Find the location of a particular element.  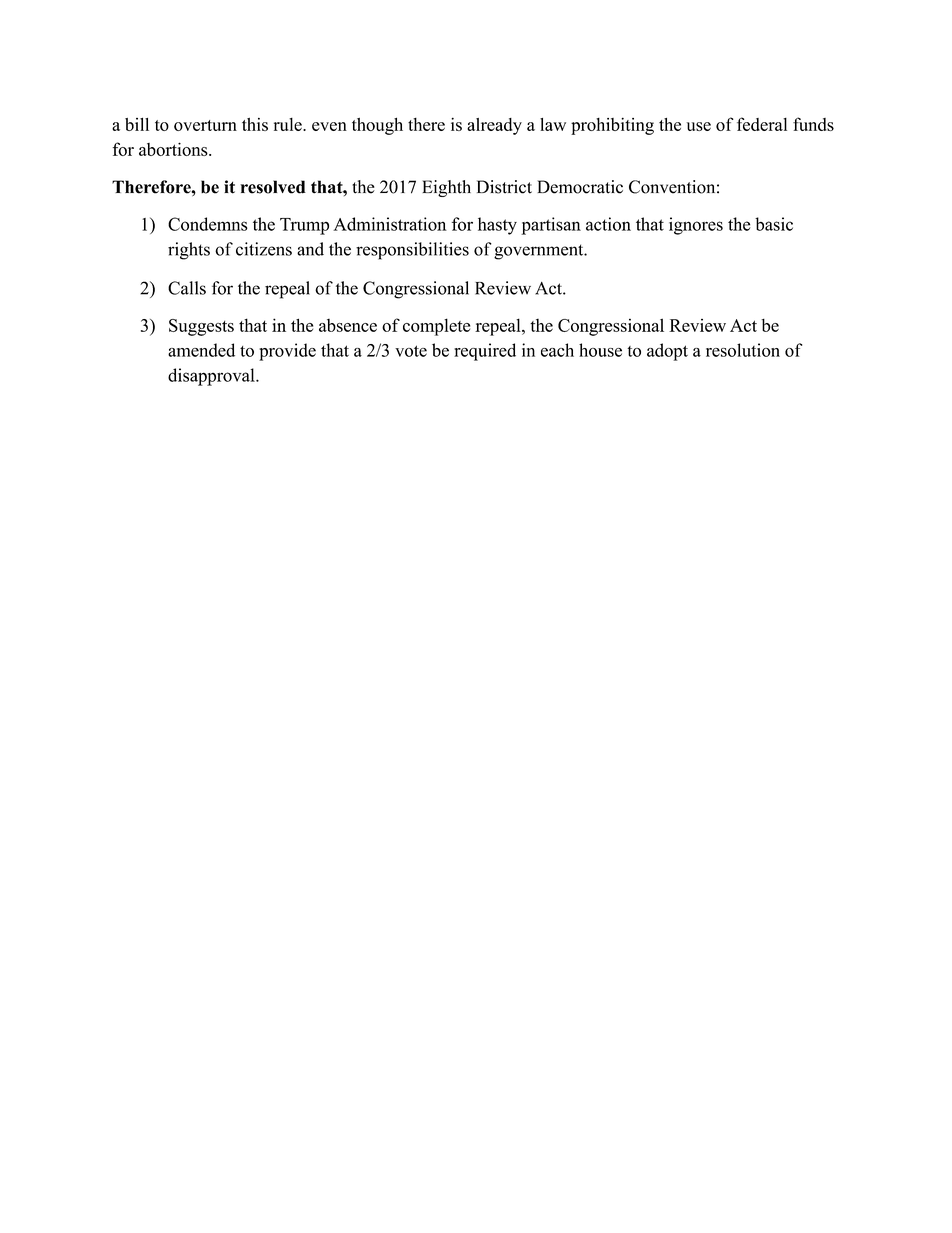

basic is located at coordinates (774, 224).
